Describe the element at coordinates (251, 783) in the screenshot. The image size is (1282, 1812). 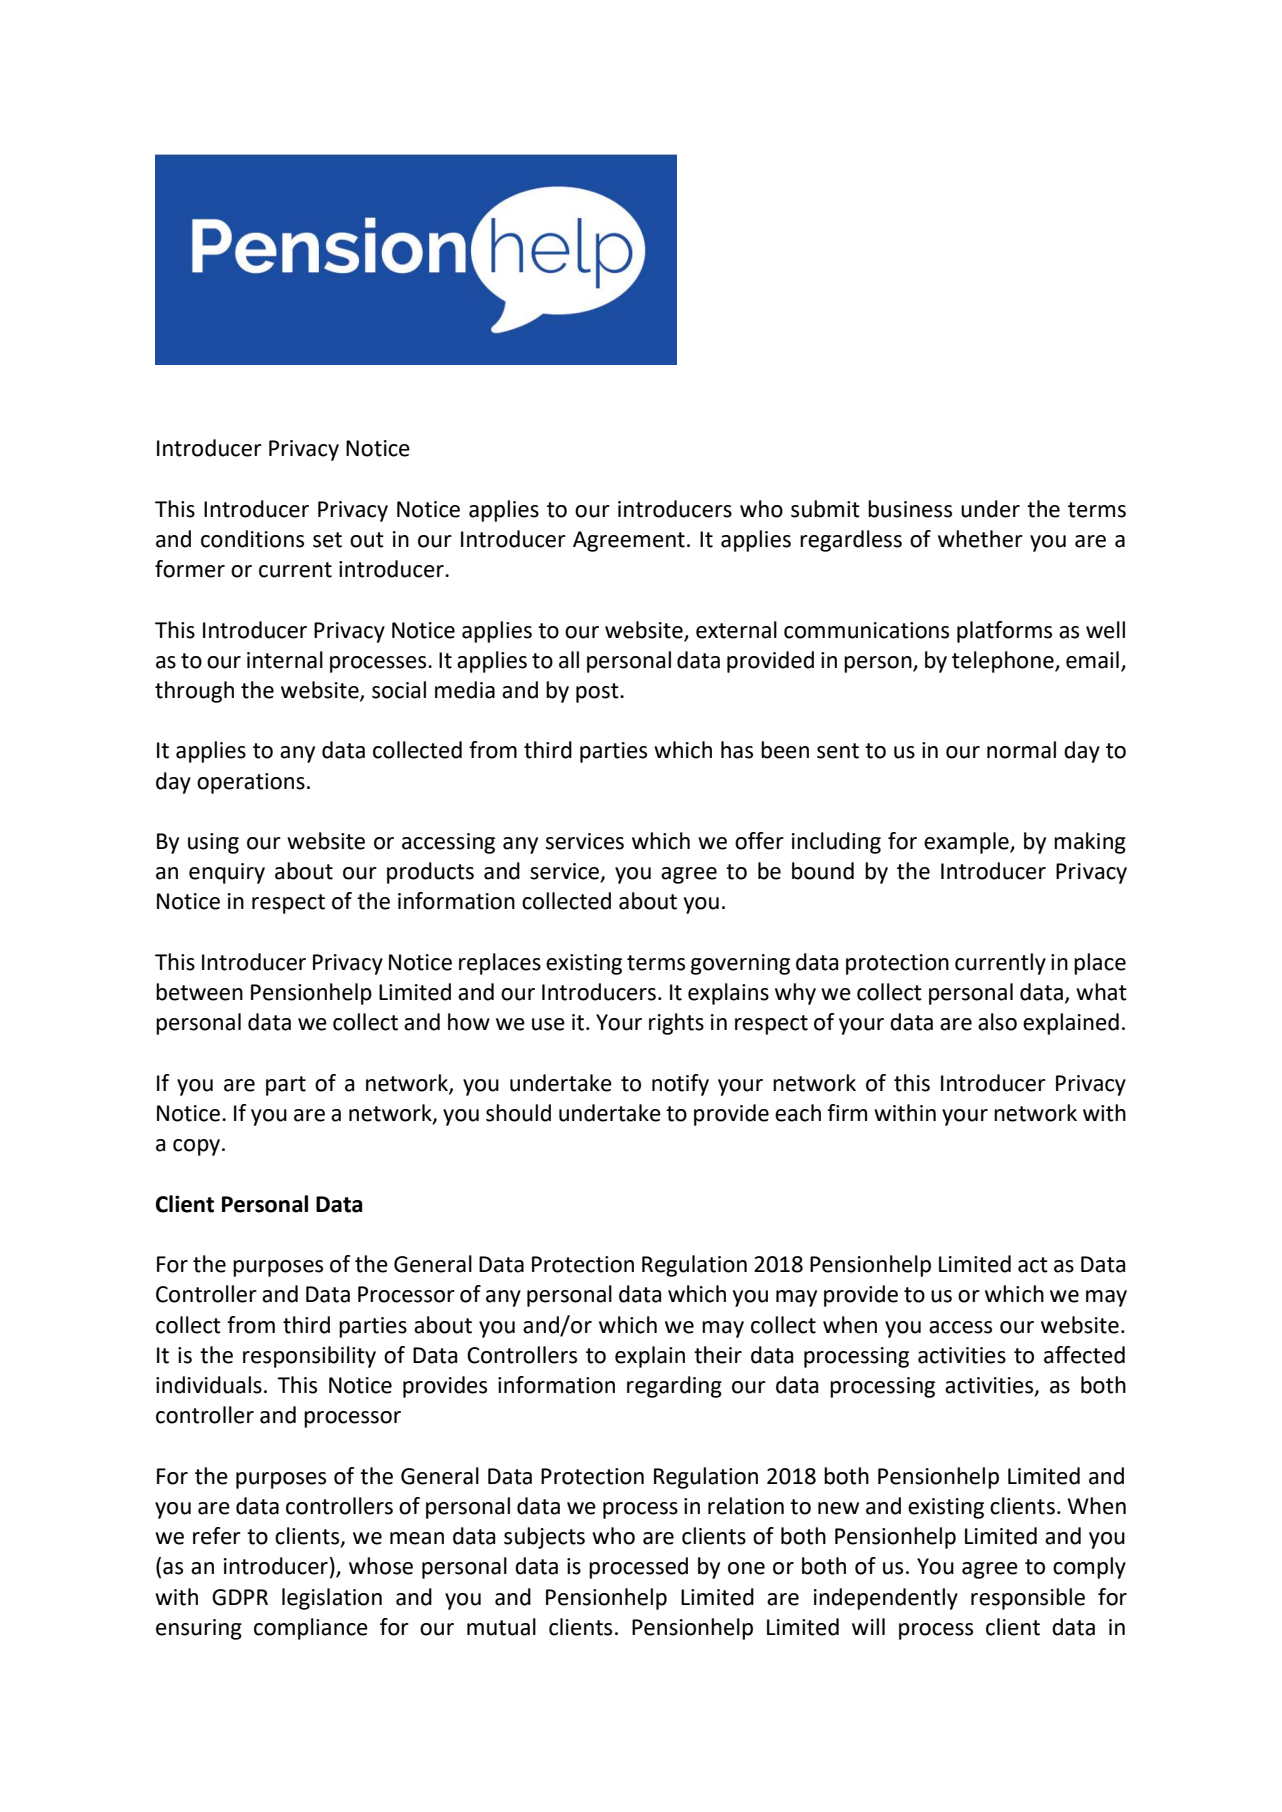
I see `operations` at that location.
